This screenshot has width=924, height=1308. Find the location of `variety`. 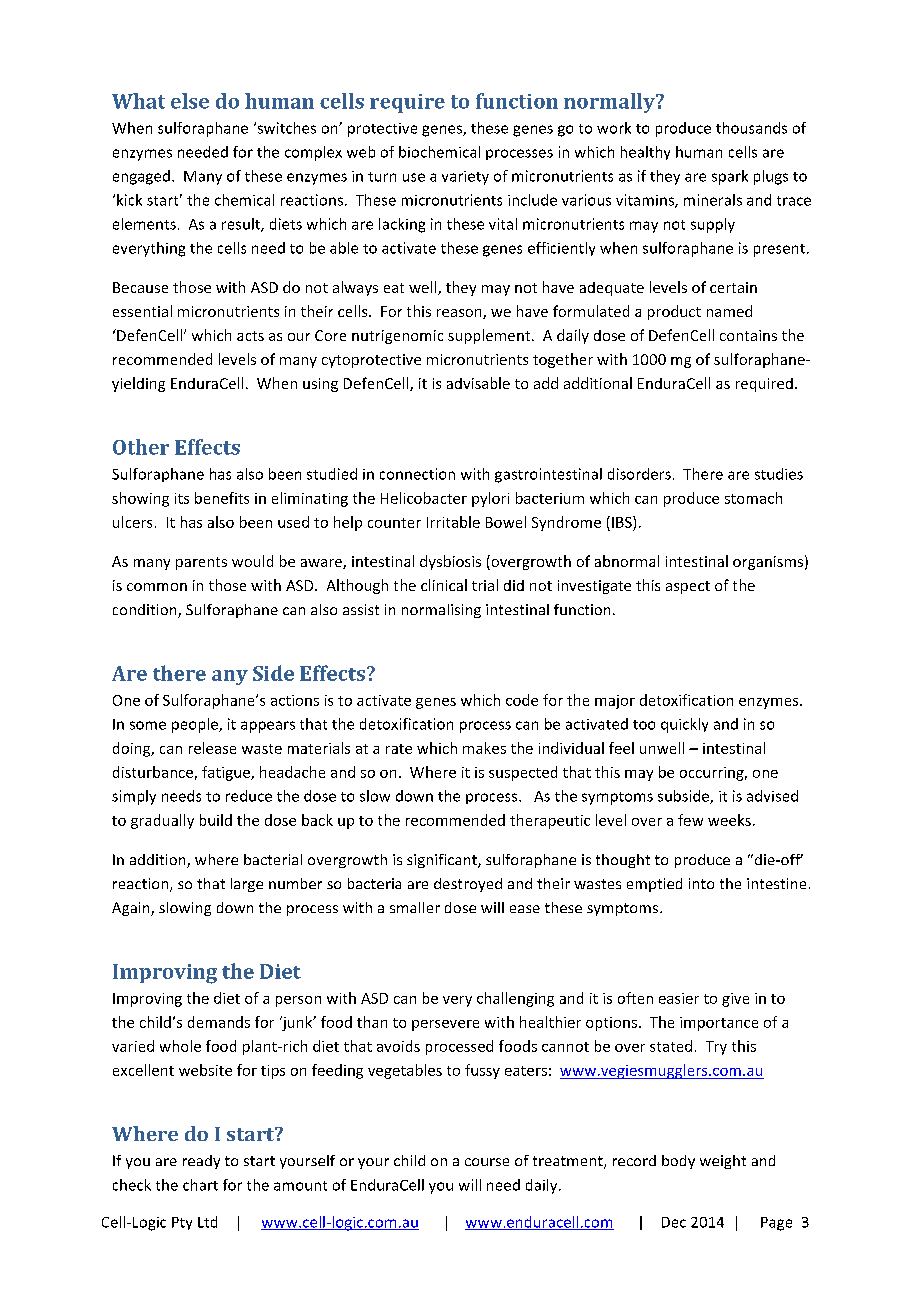

variety is located at coordinates (465, 178).
